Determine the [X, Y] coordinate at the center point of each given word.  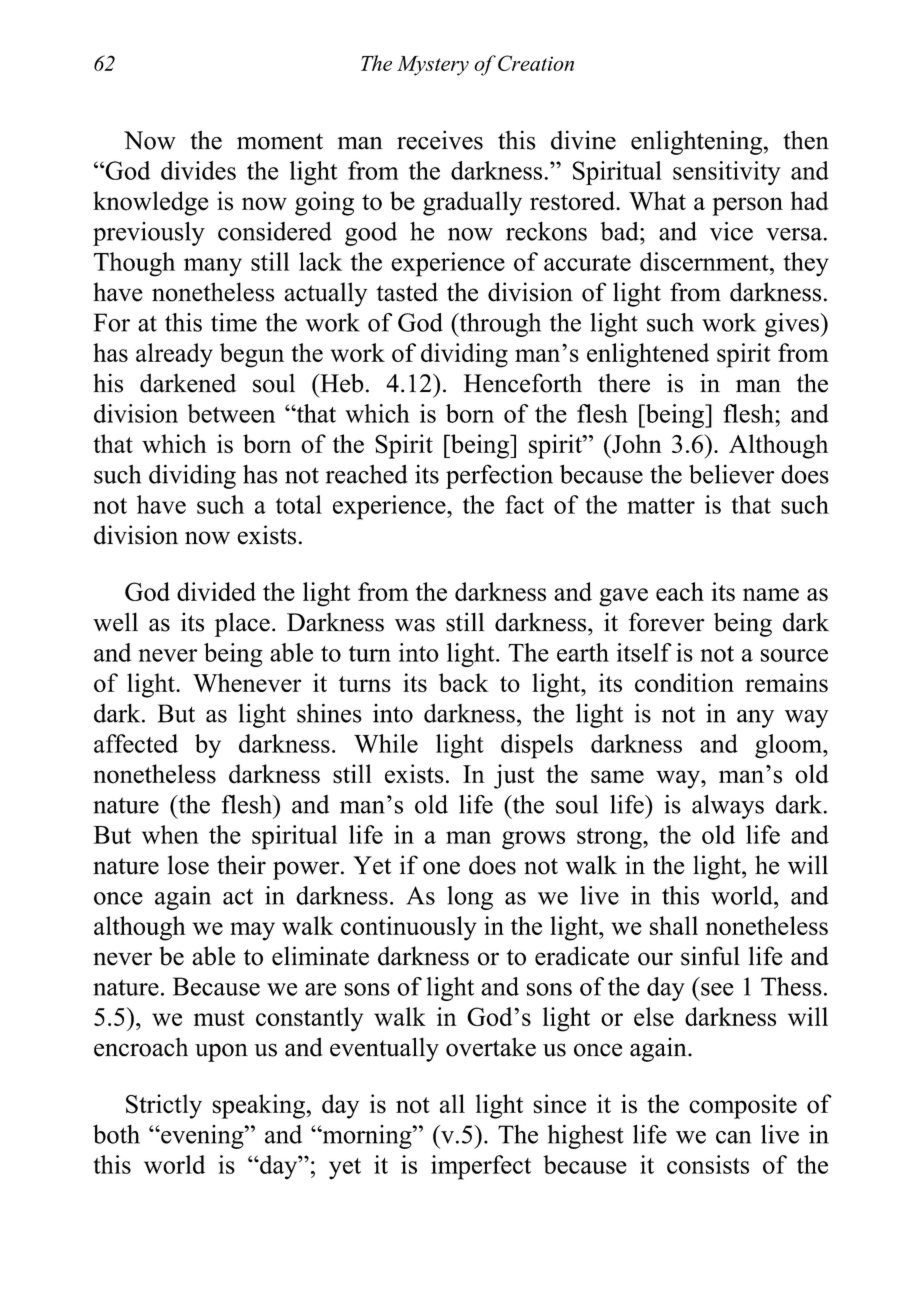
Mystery [433, 66]
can [733, 1137]
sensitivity [727, 173]
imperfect [481, 1167]
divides [198, 170]
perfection [499, 476]
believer [732, 474]
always [728, 806]
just [514, 776]
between [231, 413]
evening [202, 1137]
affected [136, 743]
